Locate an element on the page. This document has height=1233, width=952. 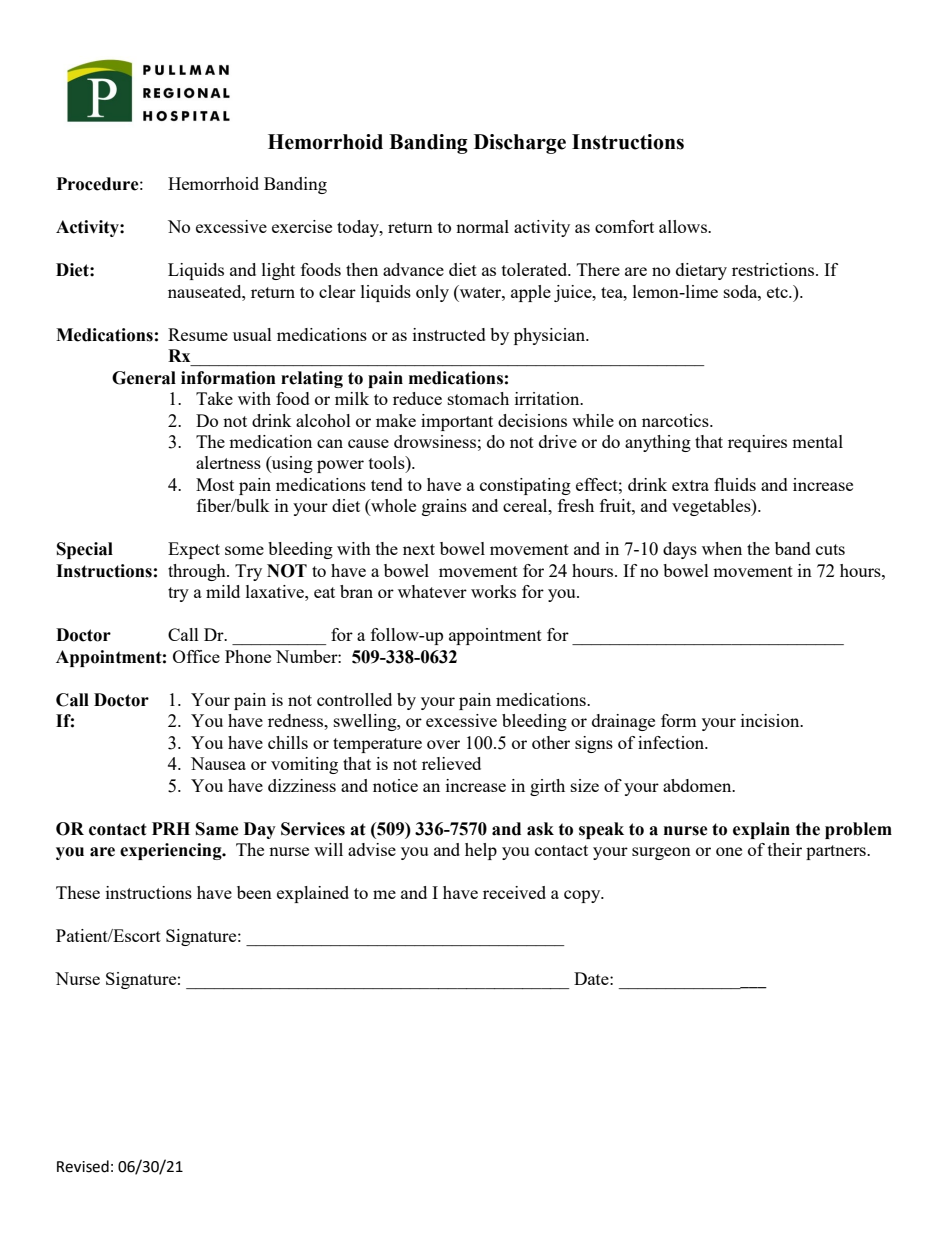
incision is located at coordinates (771, 720).
